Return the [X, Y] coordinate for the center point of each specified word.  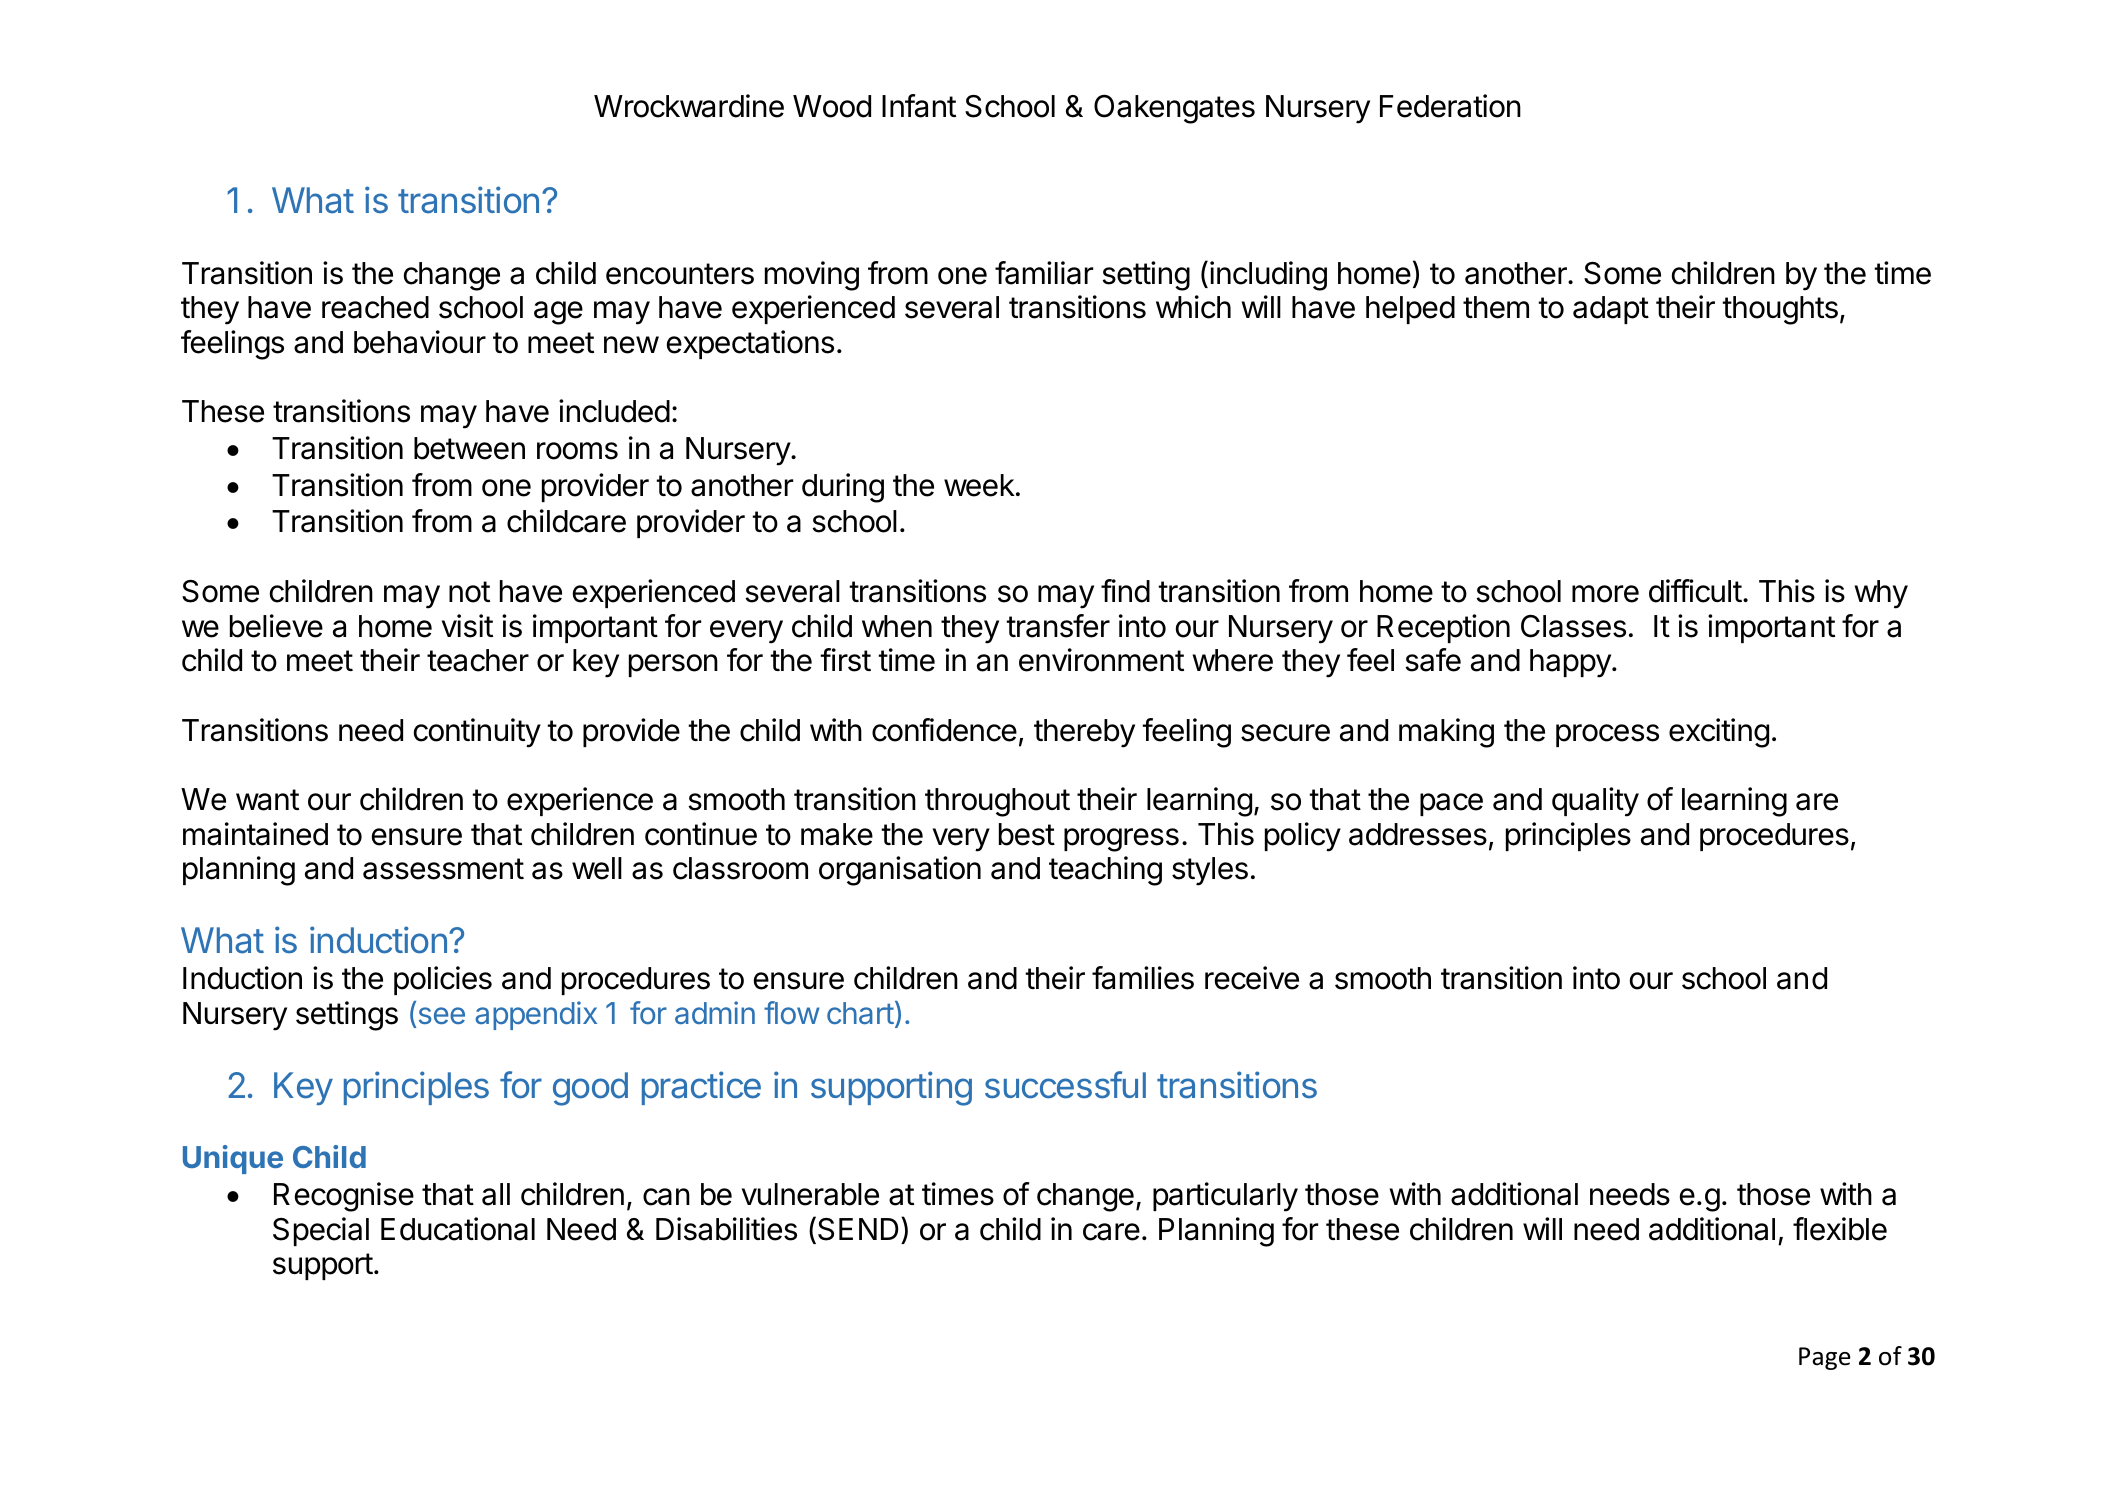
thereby [1084, 733]
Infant [919, 106]
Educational [458, 1229]
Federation [1450, 106]
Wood [832, 106]
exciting [1719, 733]
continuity [477, 733]
